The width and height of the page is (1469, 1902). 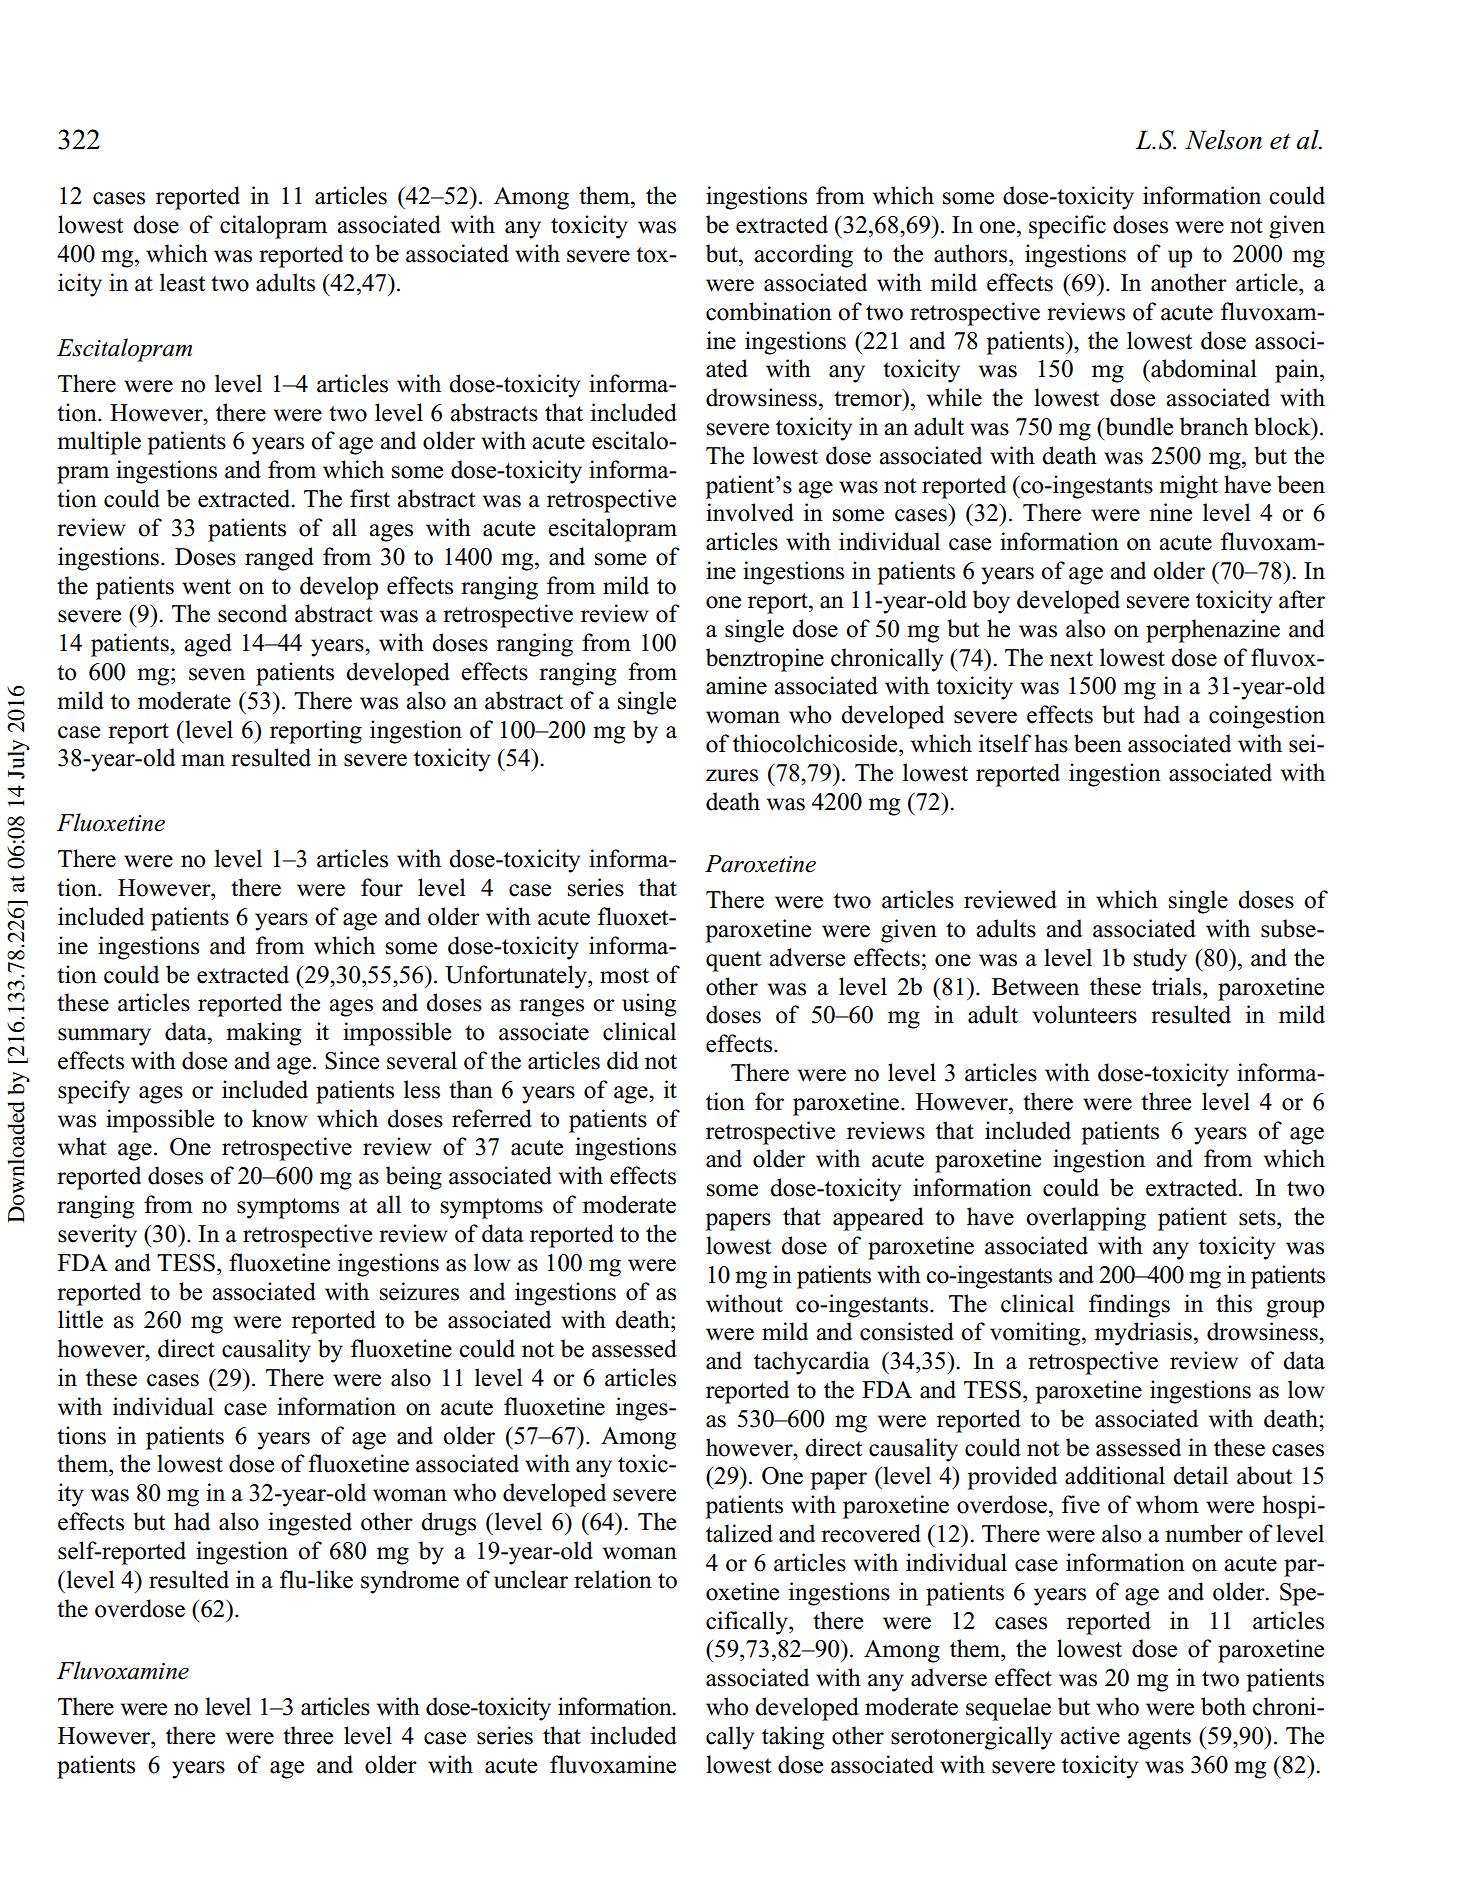 I want to click on unclear, so click(x=531, y=1579).
